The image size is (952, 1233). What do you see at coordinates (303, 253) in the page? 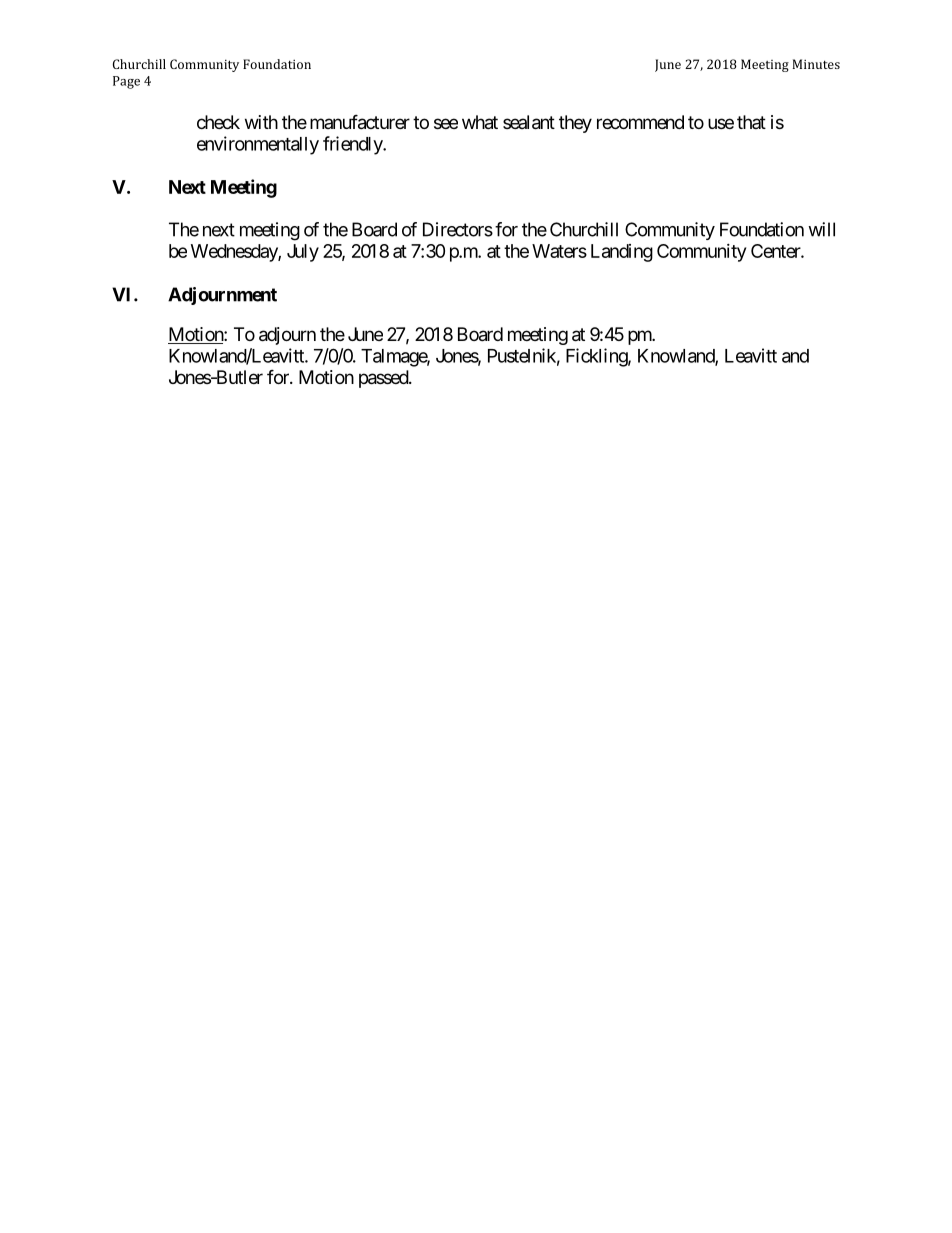
I see `July` at bounding box center [303, 253].
